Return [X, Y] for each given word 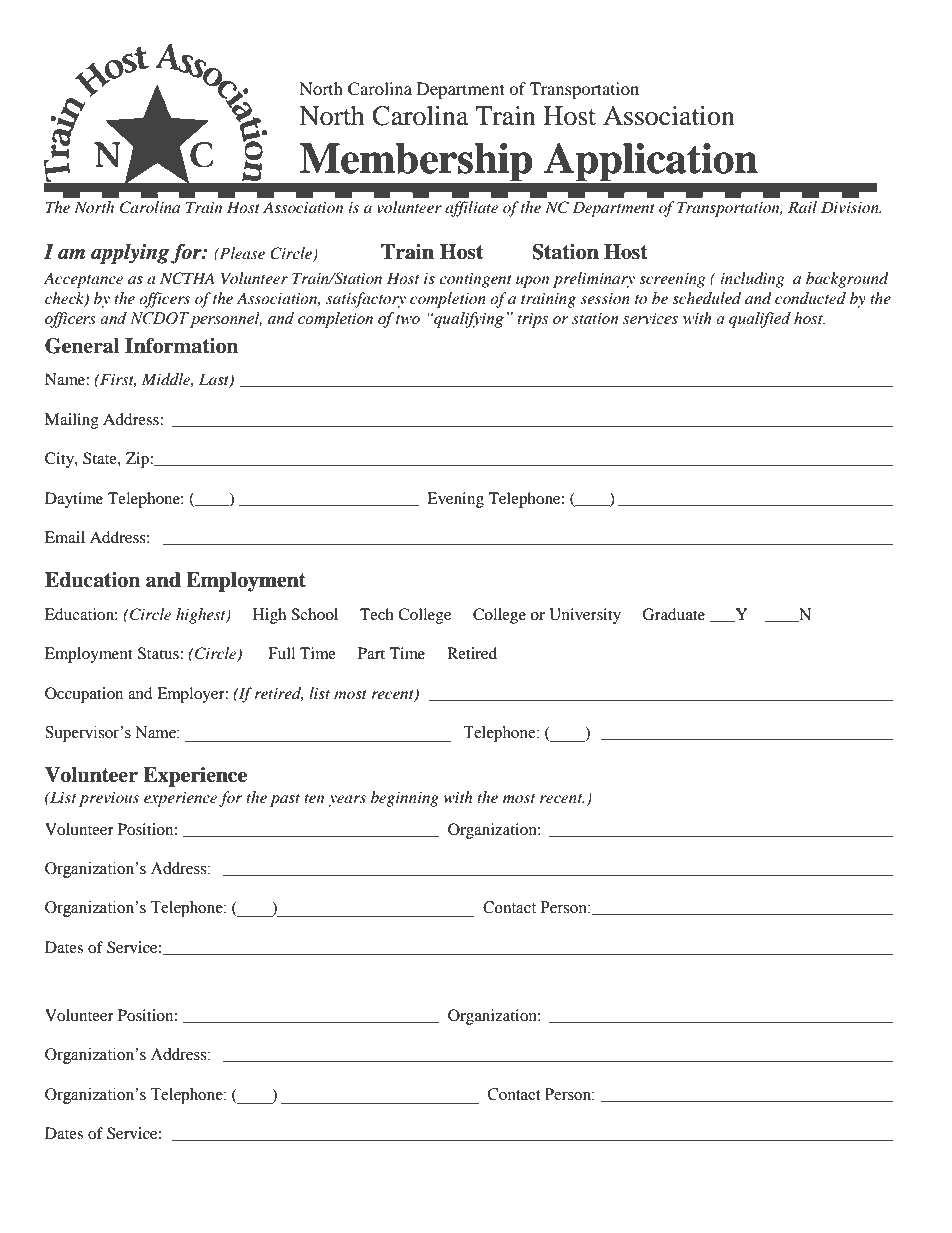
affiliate [471, 209]
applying [130, 254]
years [347, 801]
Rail [802, 207]
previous [109, 799]
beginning [405, 799]
